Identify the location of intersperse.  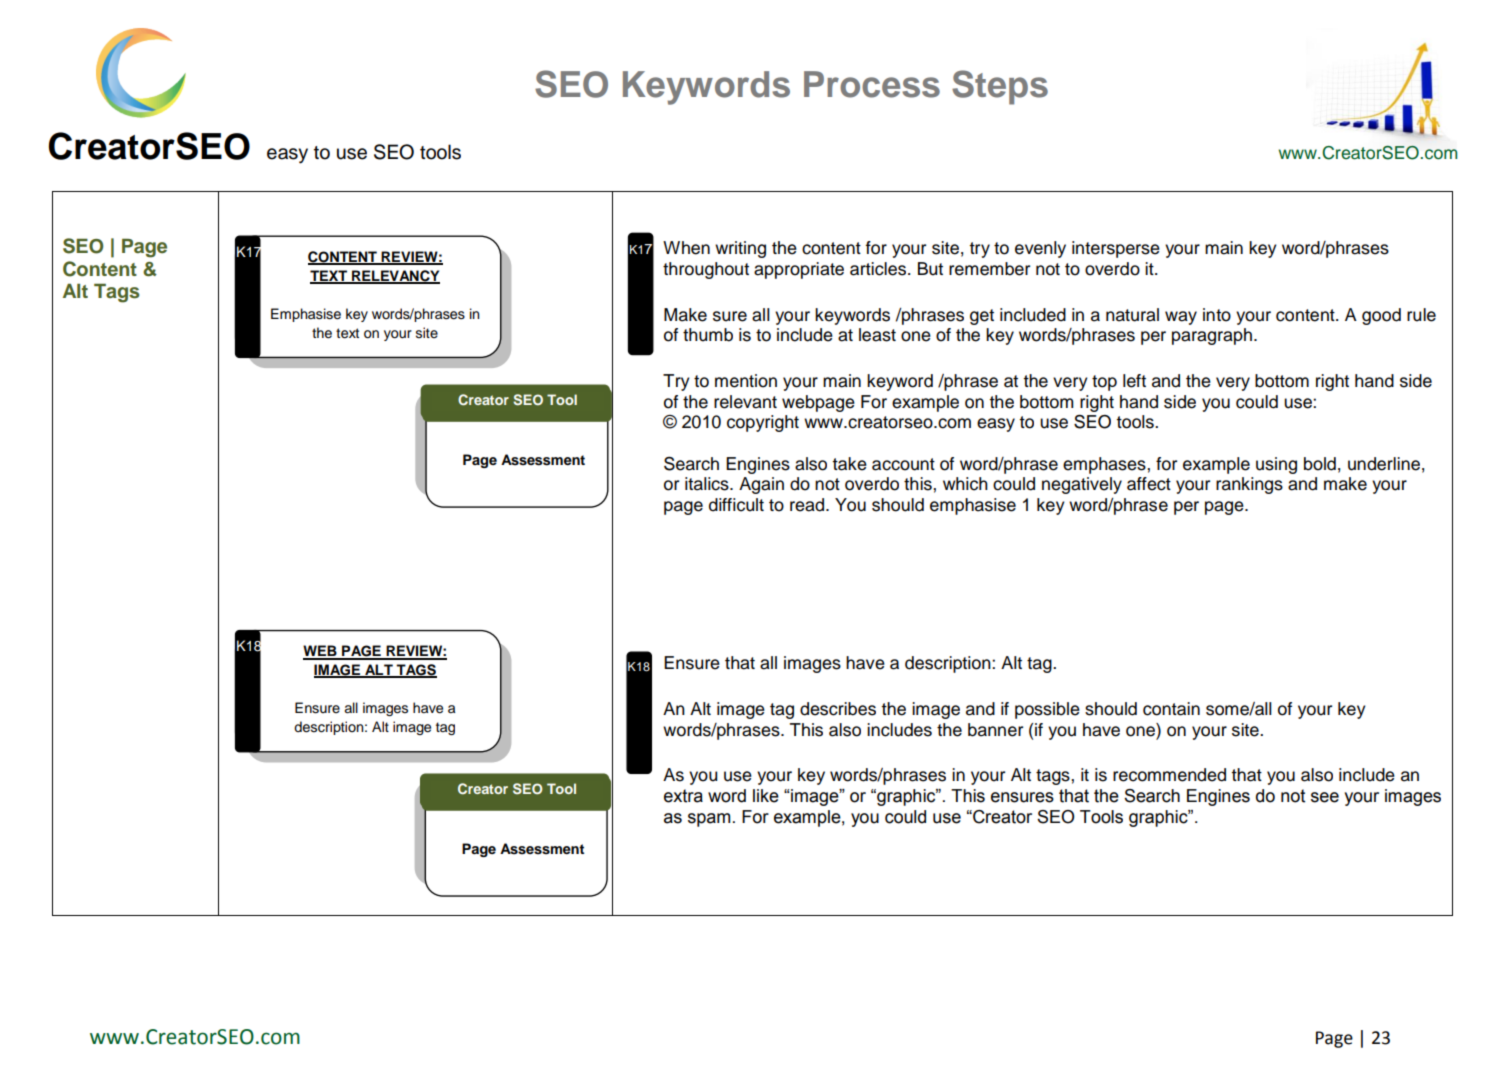
(1116, 249).
